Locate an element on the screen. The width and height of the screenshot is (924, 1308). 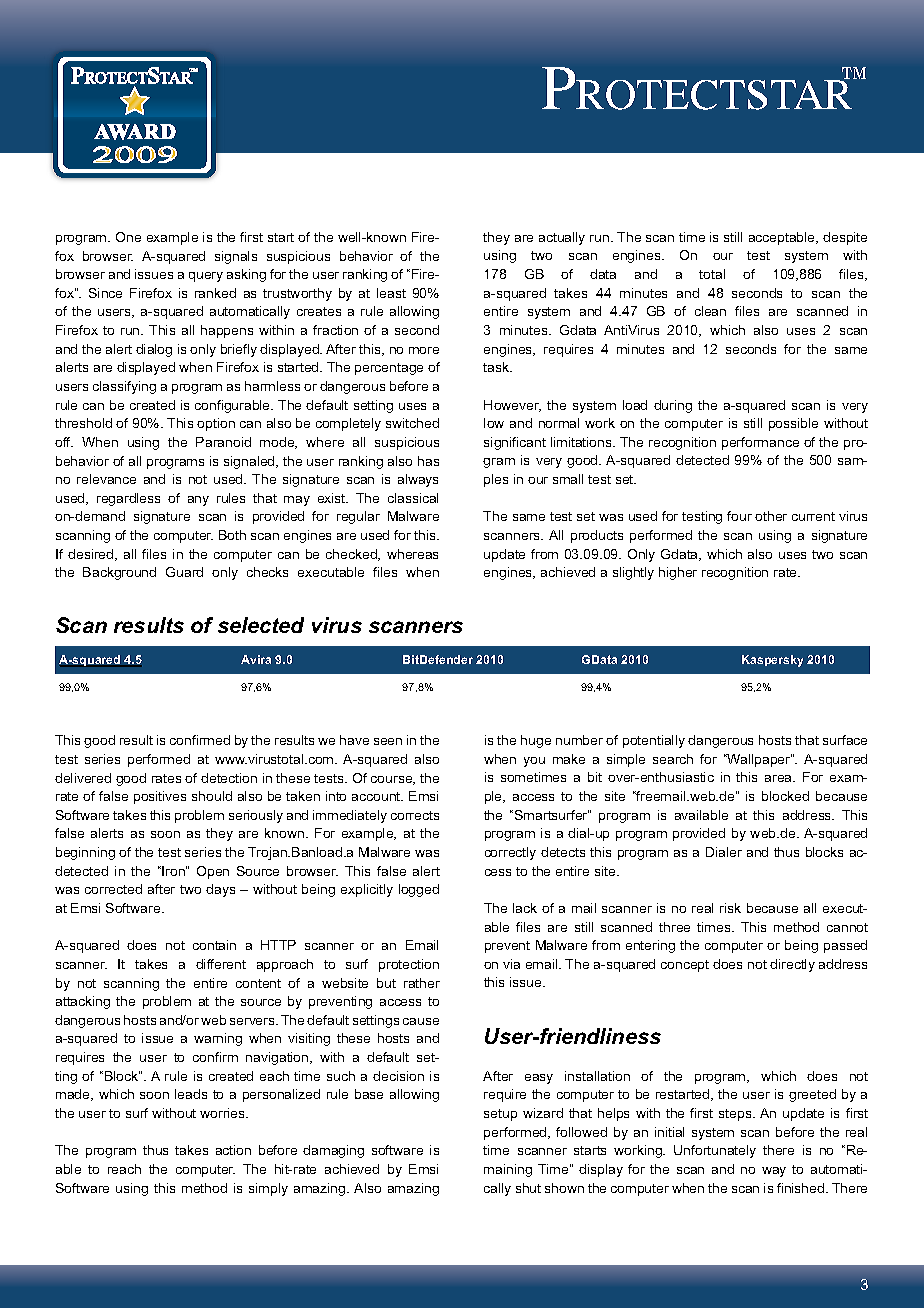
risk is located at coordinates (730, 908).
